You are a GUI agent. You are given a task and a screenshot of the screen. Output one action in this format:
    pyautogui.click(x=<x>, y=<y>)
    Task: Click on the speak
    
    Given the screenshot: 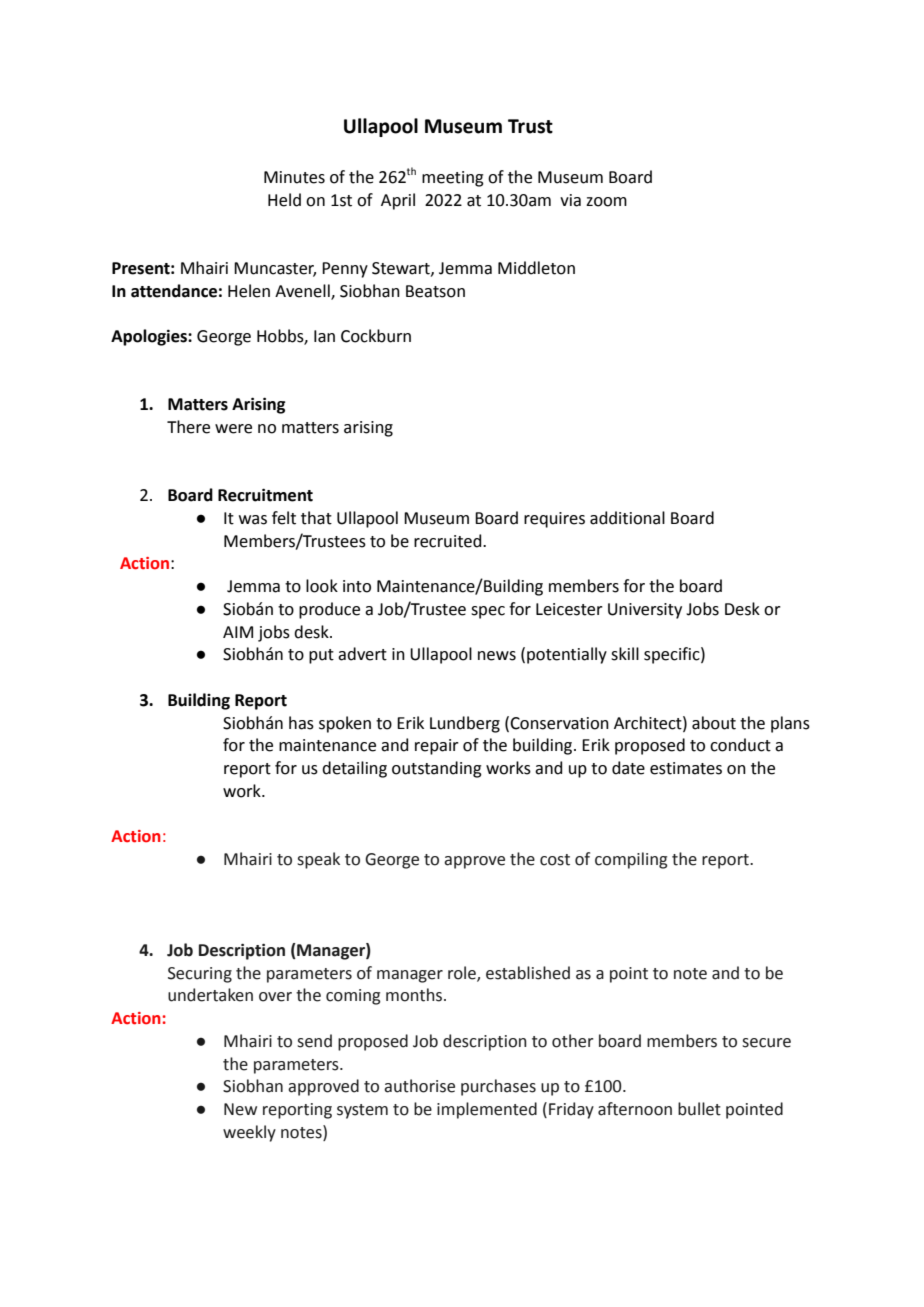 What is the action you would take?
    pyautogui.click(x=318, y=860)
